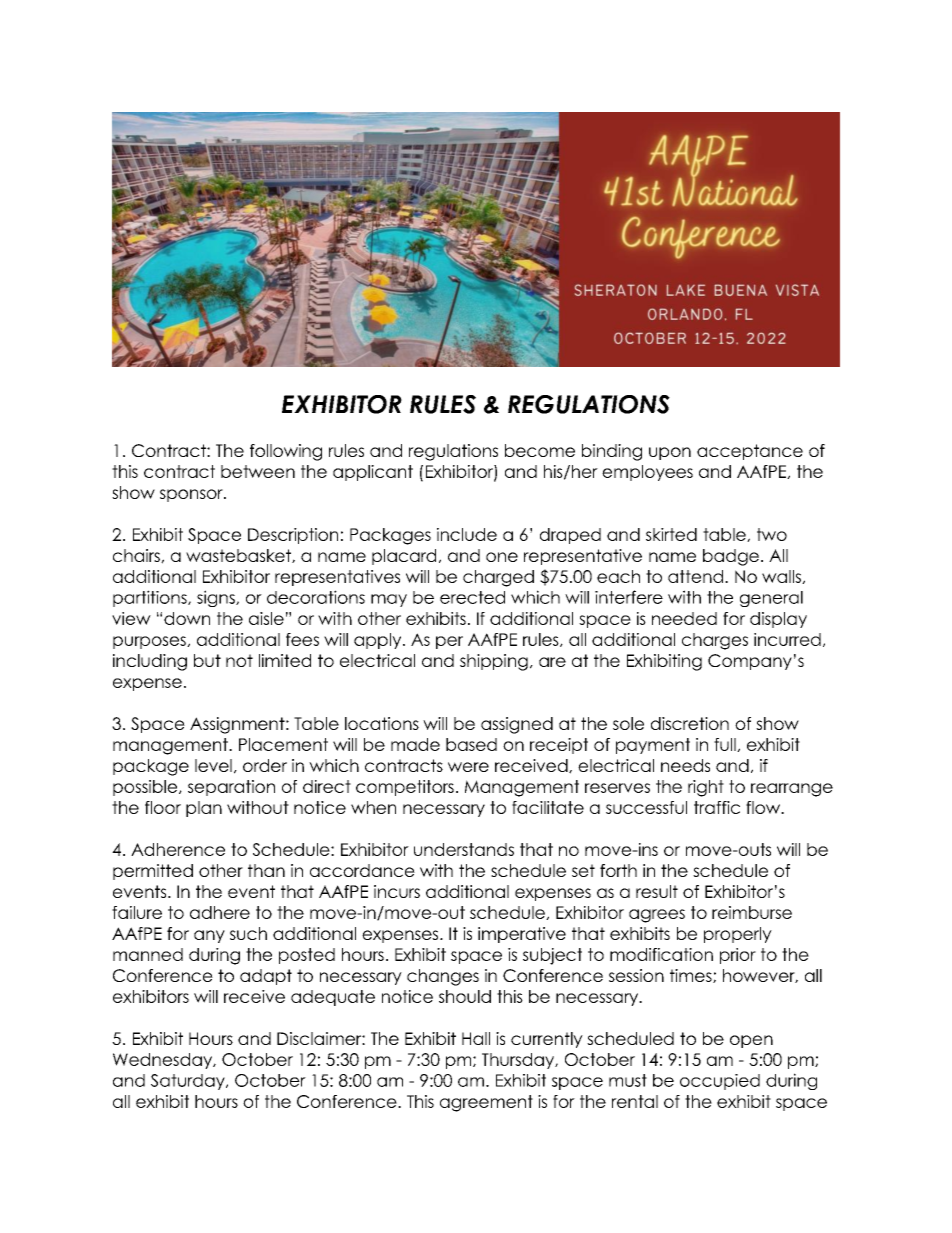  What do you see at coordinates (189, 1082) in the image?
I see `Saturday` at bounding box center [189, 1082].
